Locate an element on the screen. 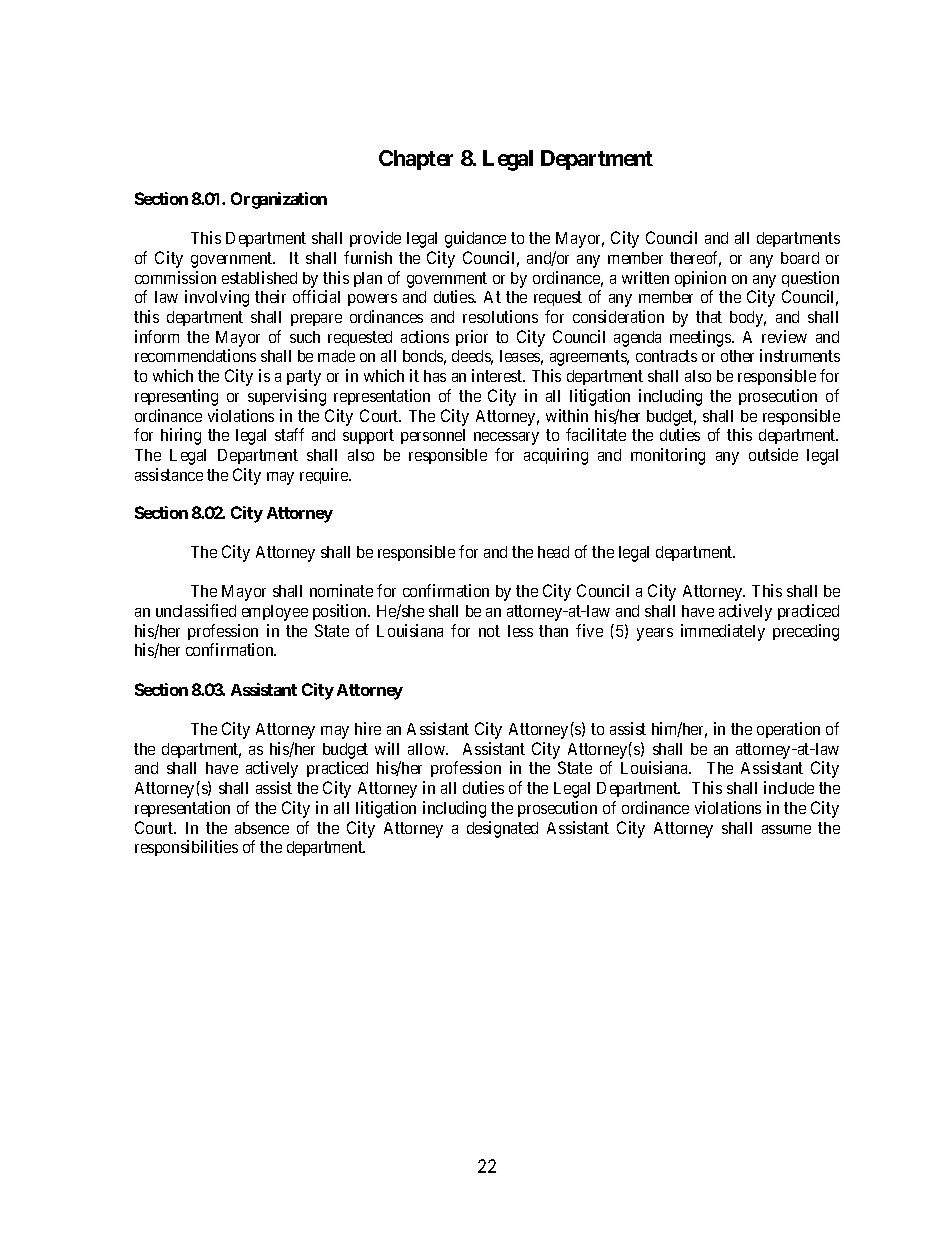 The height and width of the screenshot is (1233, 952). not is located at coordinates (489, 631).
